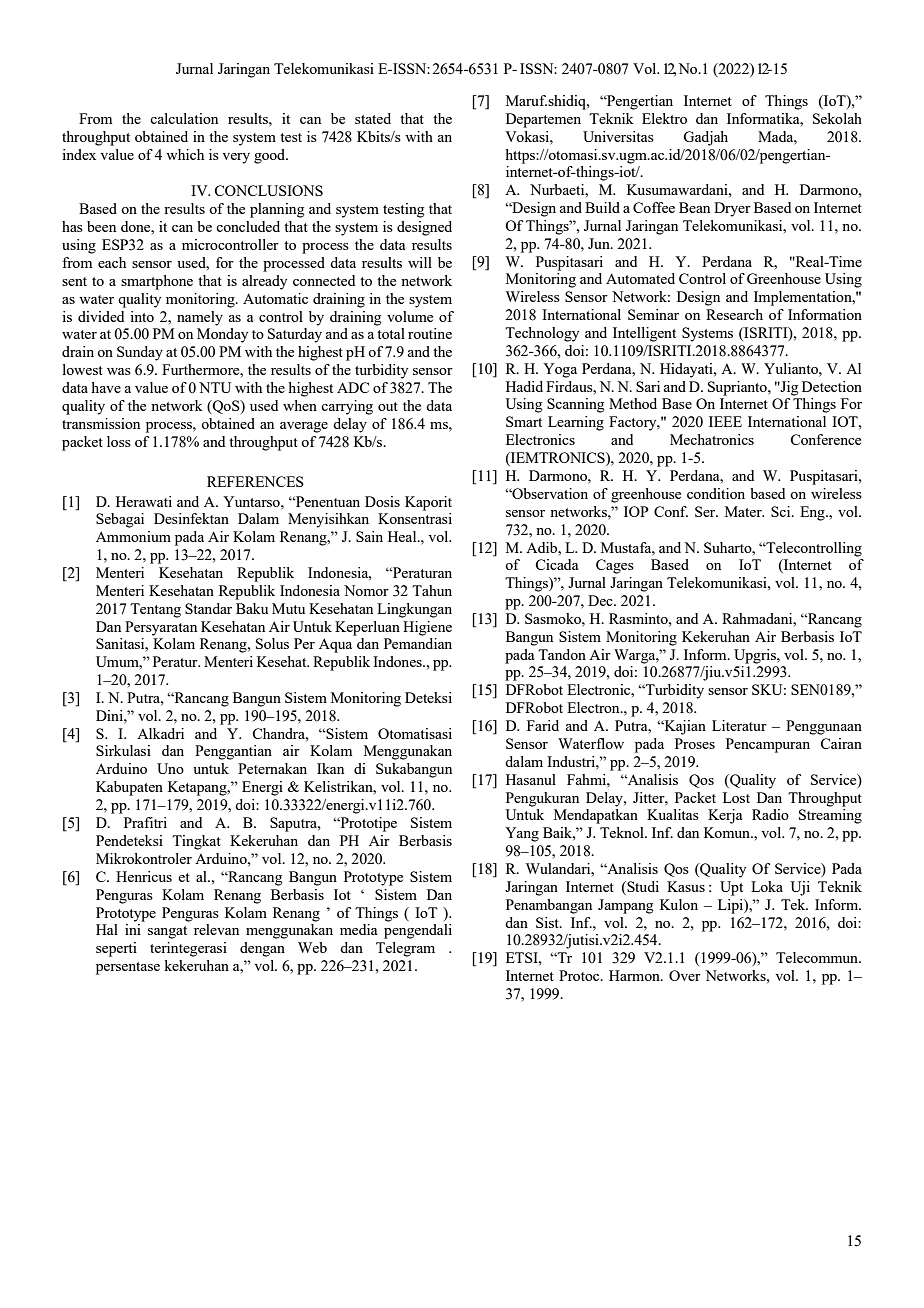  What do you see at coordinates (170, 768) in the screenshot?
I see `Uno` at bounding box center [170, 768].
